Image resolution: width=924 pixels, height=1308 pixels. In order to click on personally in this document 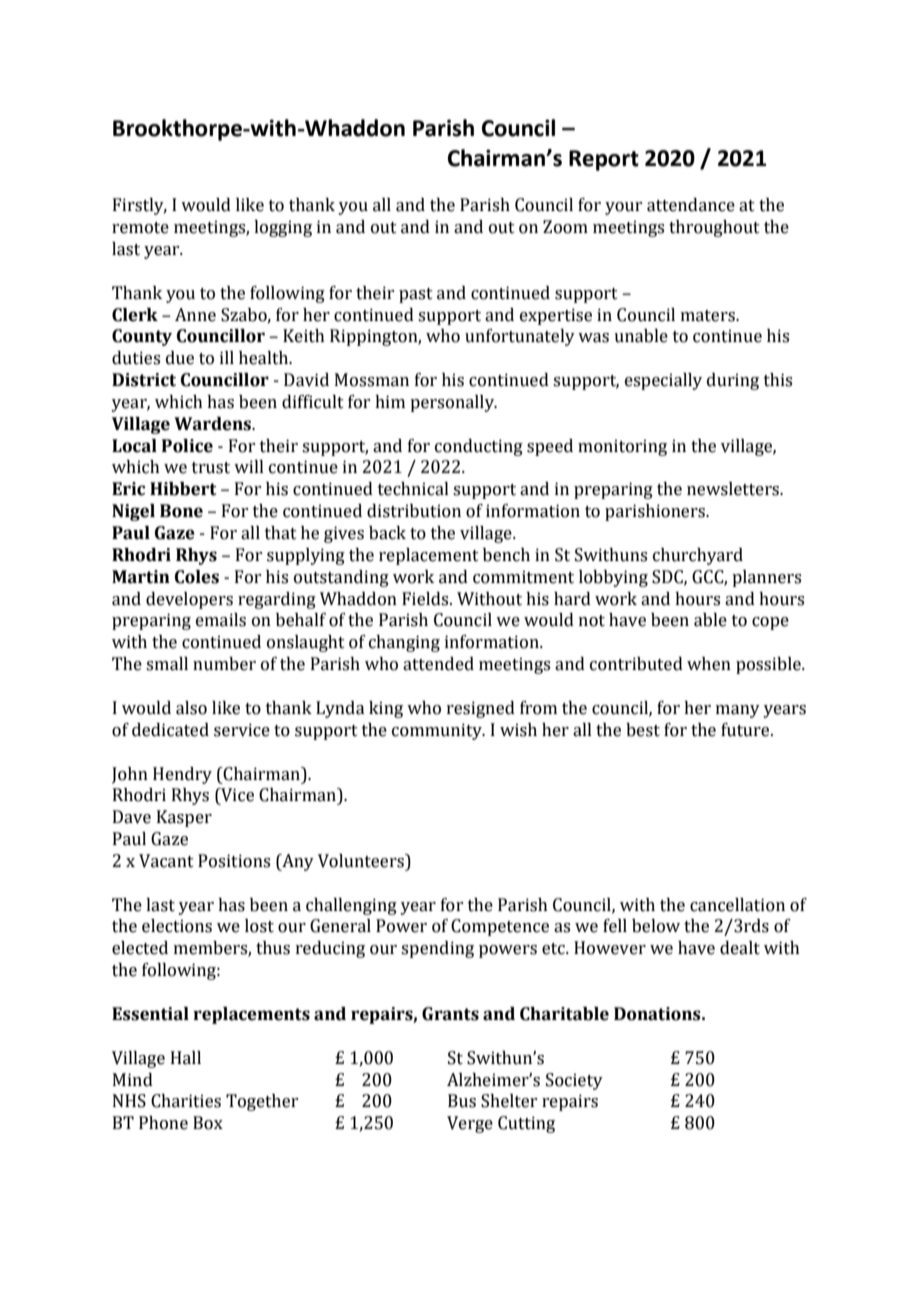, I will do `click(453, 403)`.
